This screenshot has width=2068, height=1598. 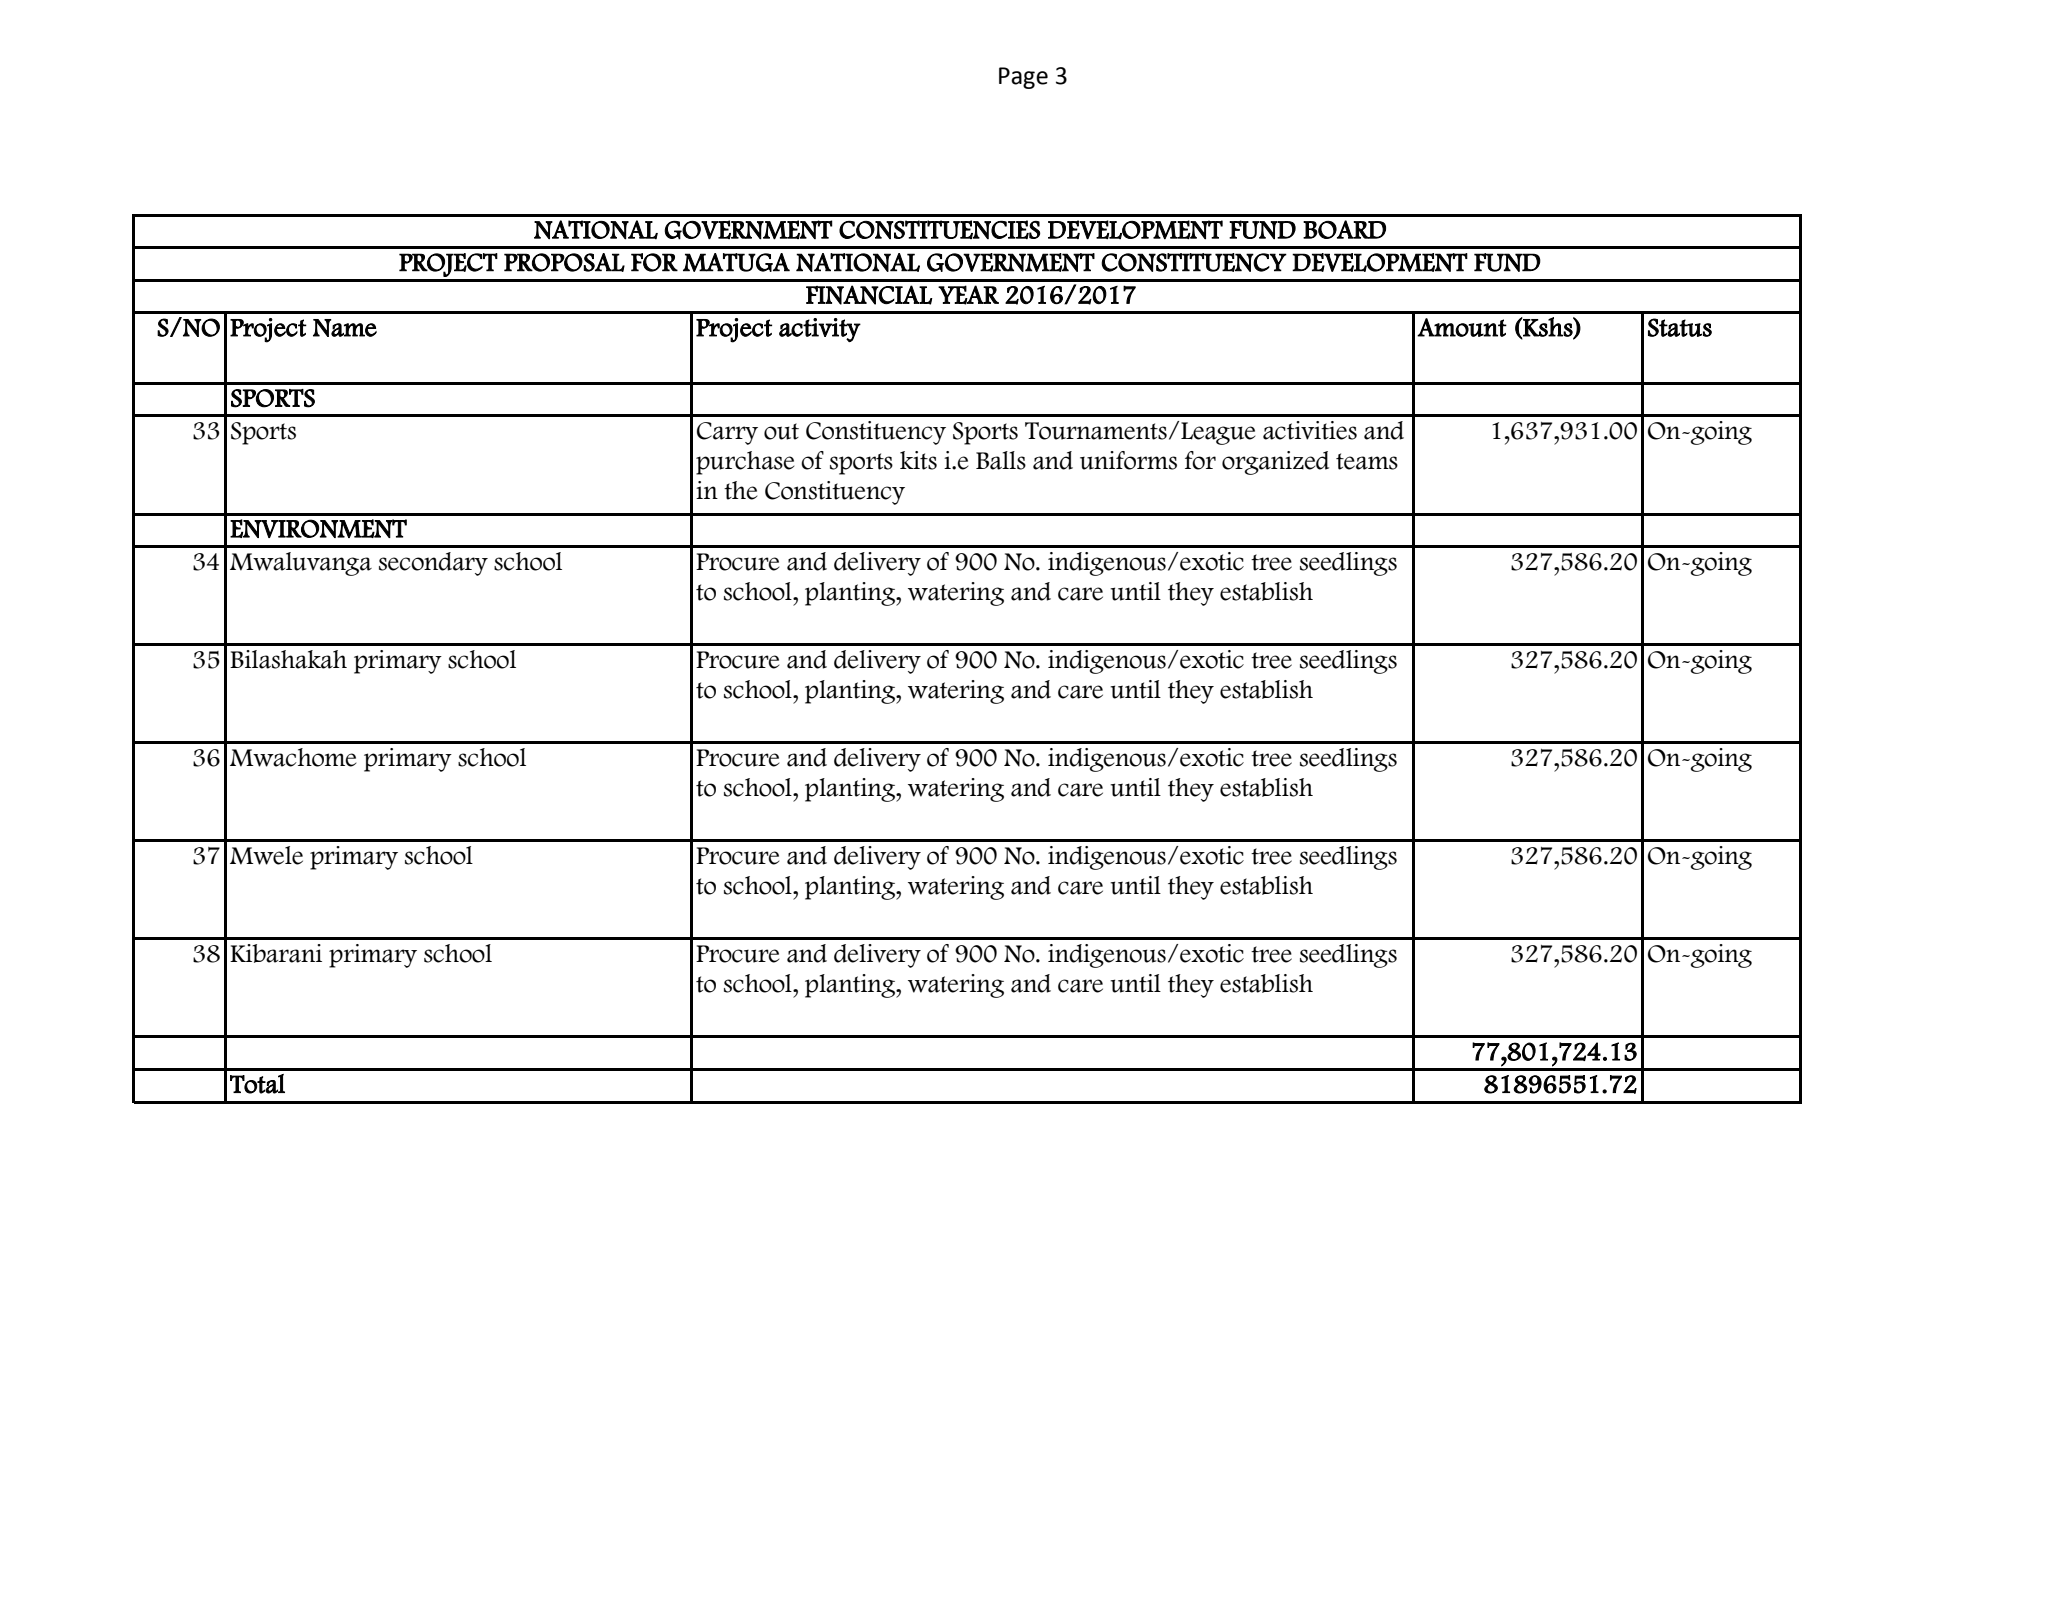 What do you see at coordinates (968, 295) in the screenshot?
I see `YEAR` at bounding box center [968, 295].
